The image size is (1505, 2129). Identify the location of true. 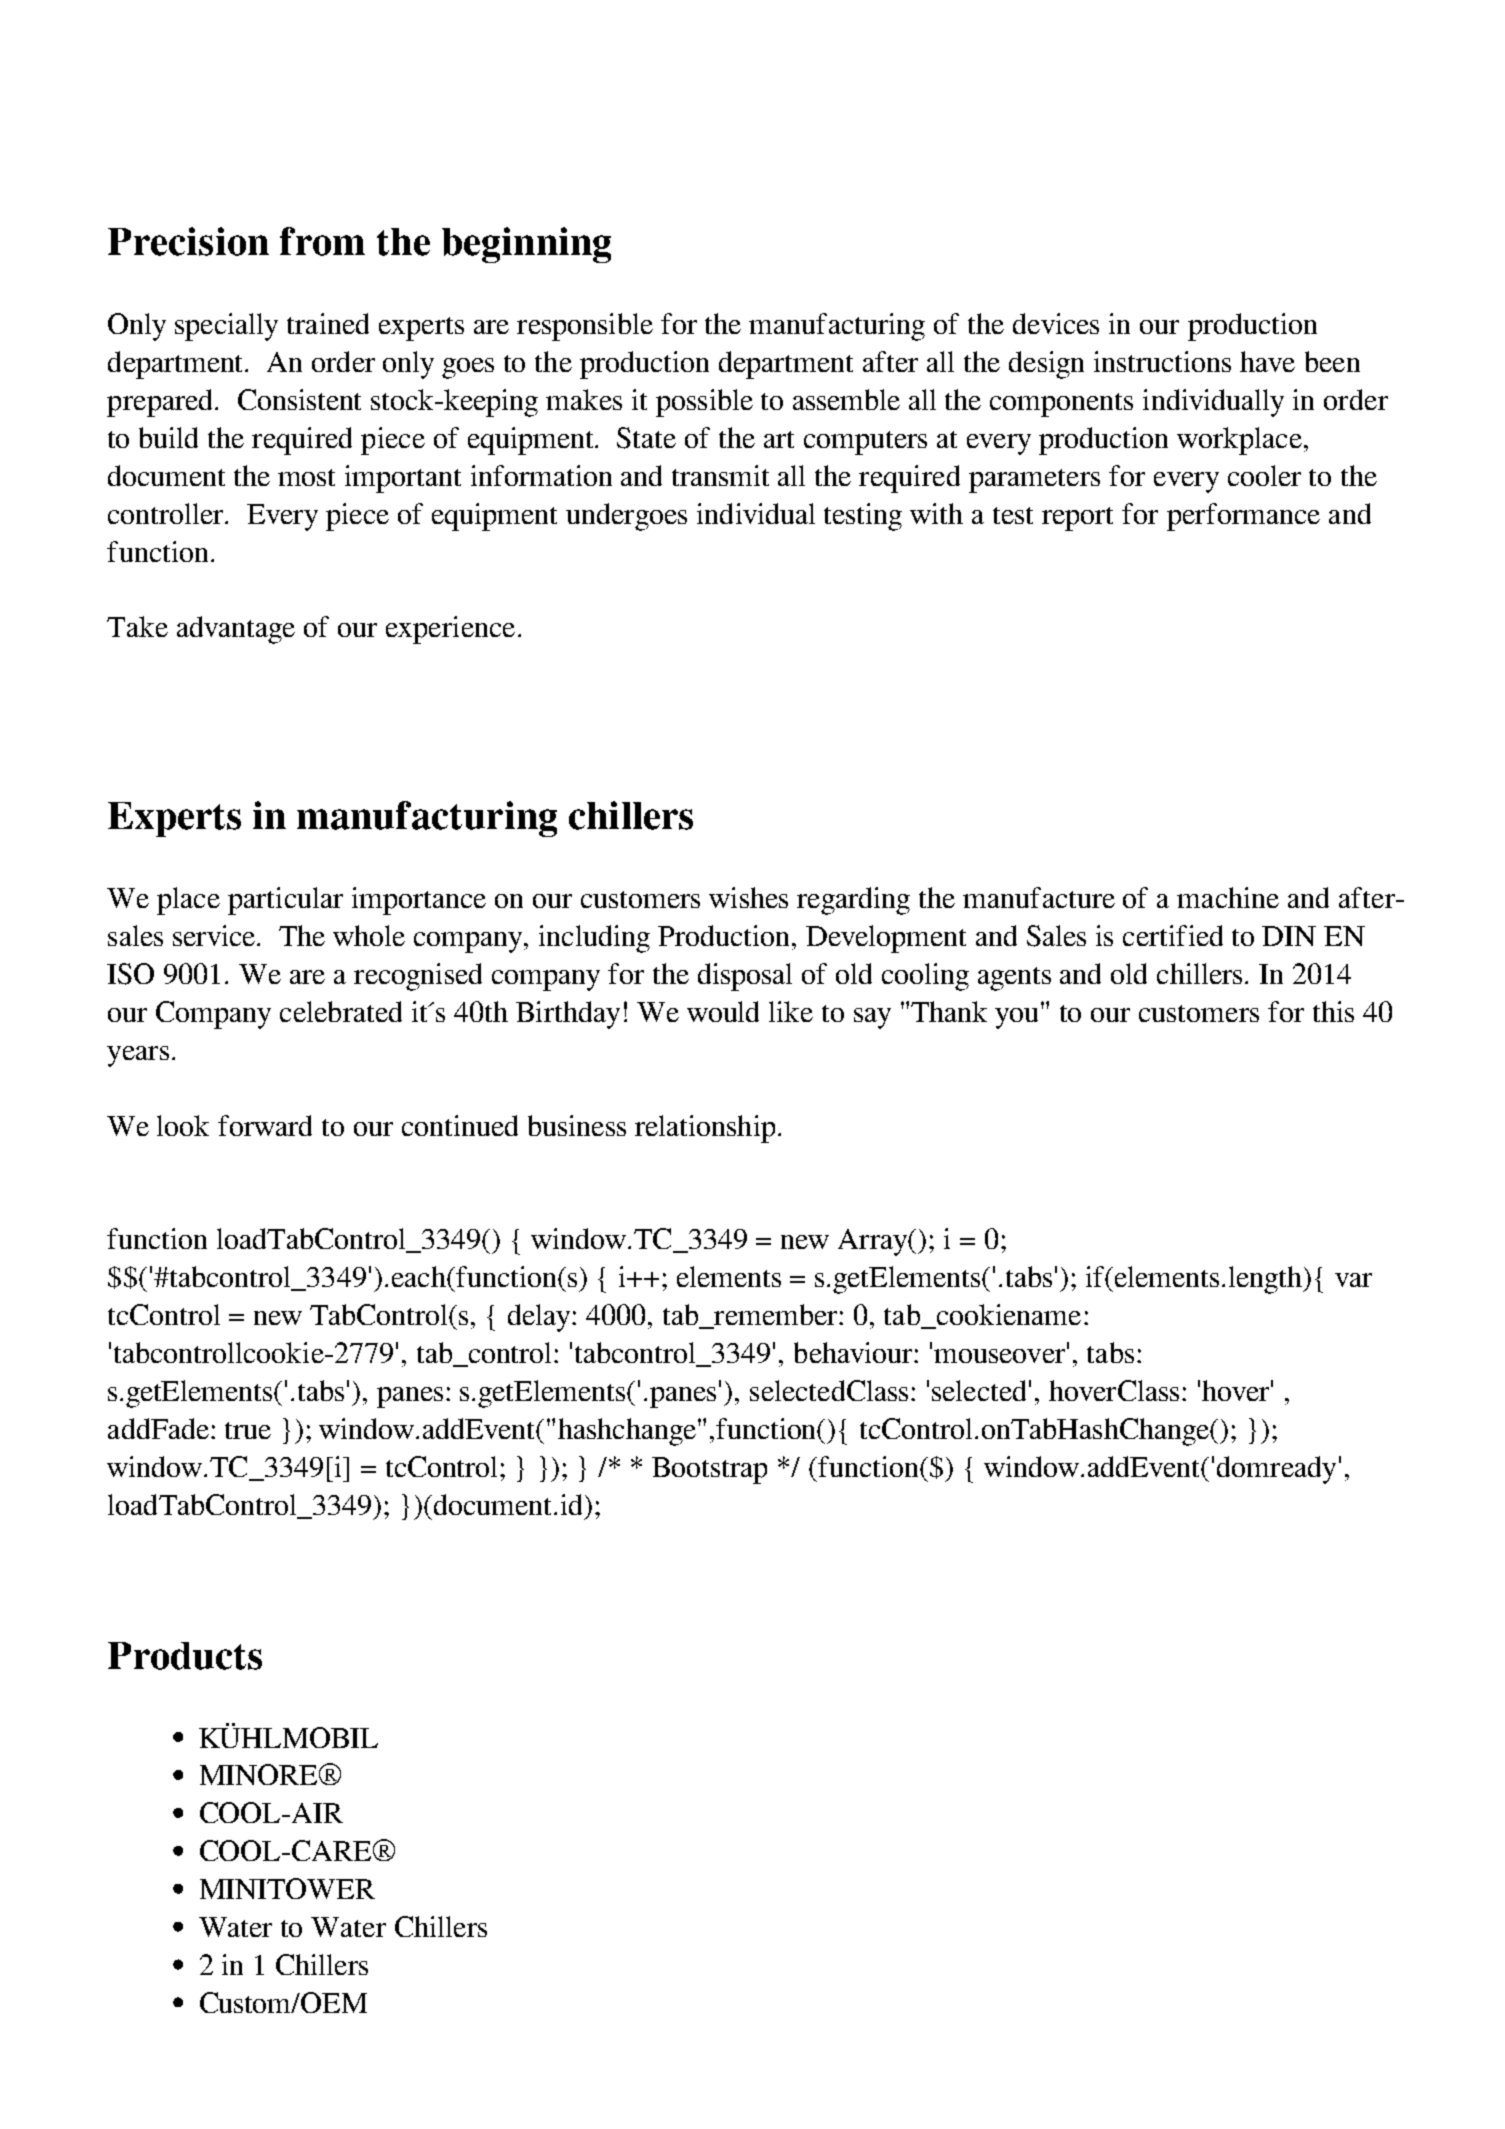
(248, 1430).
